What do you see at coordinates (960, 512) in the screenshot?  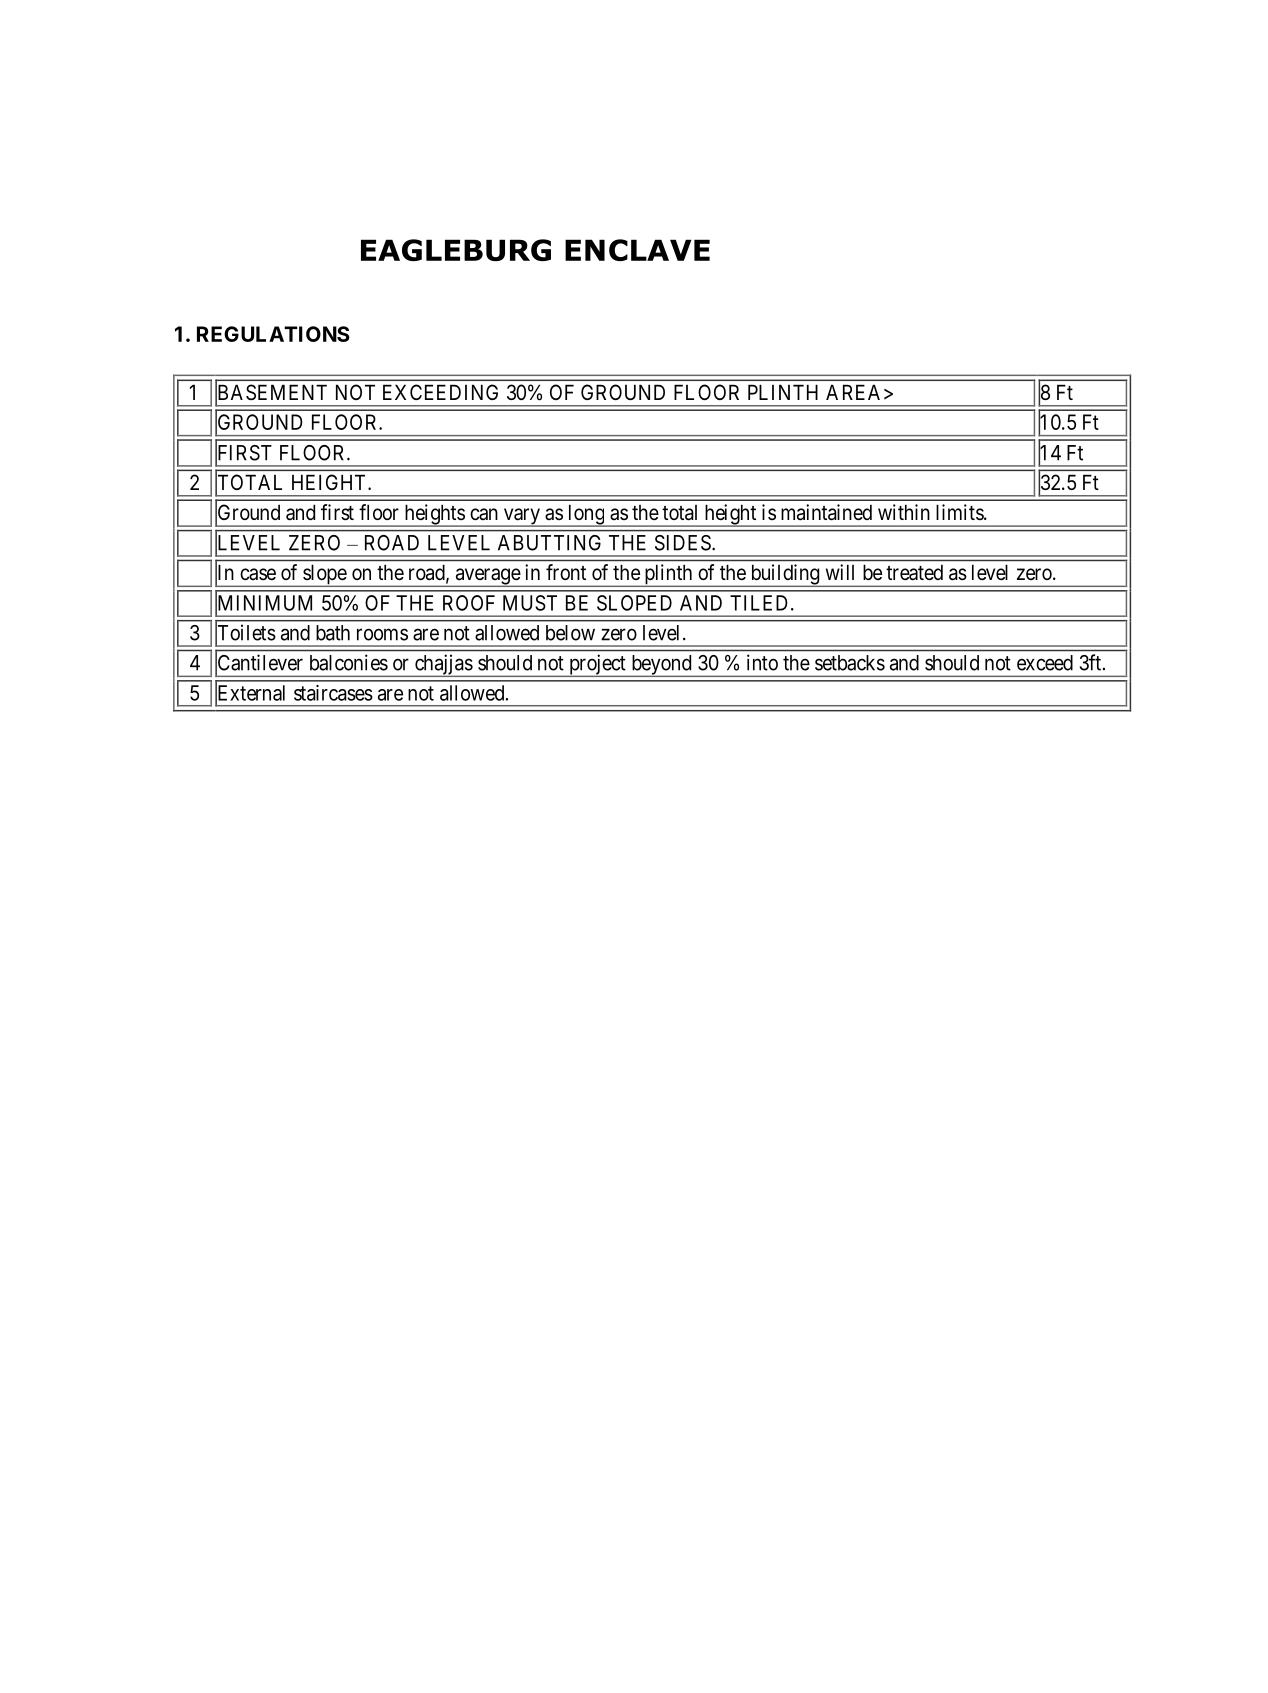 I see `limits` at bounding box center [960, 512].
